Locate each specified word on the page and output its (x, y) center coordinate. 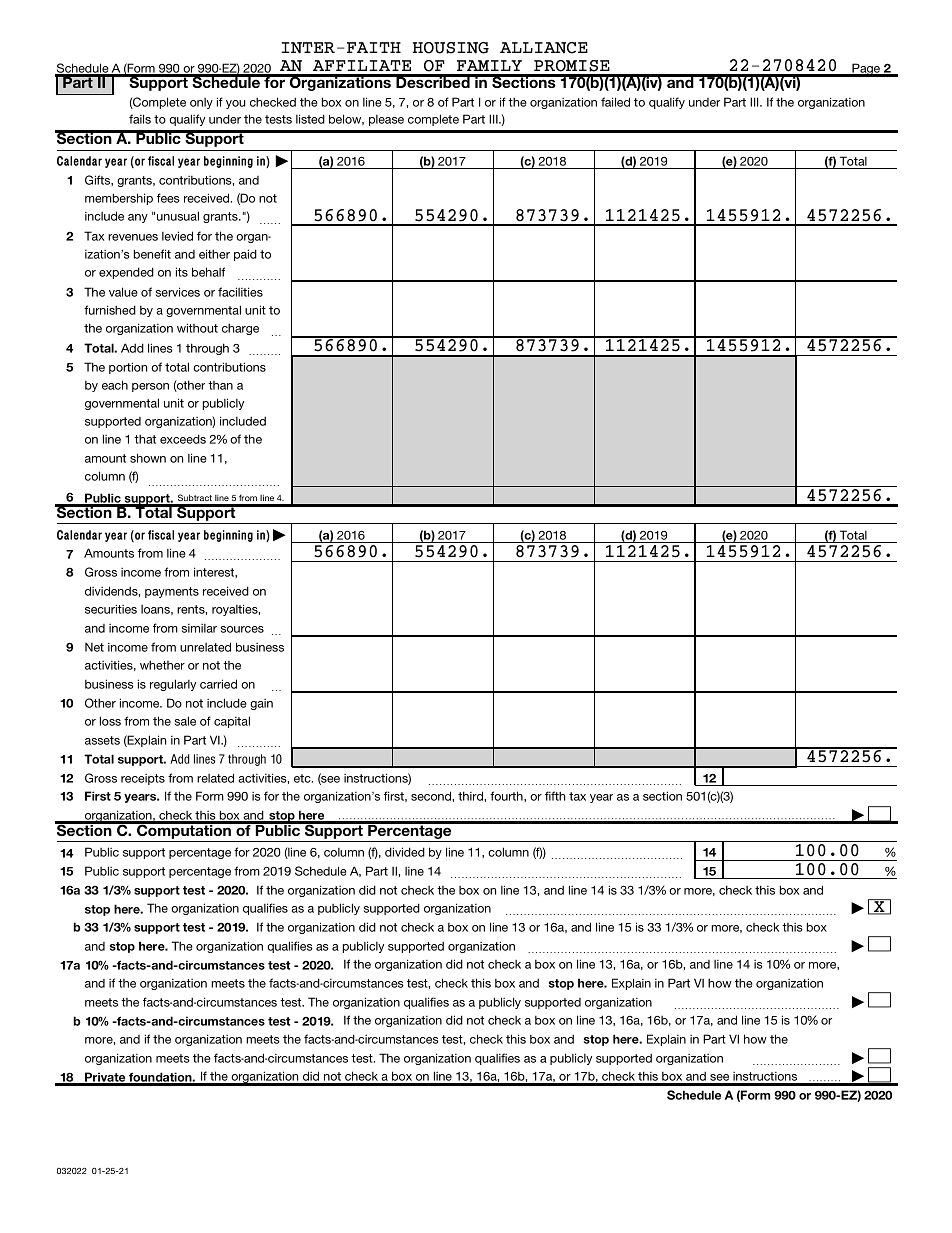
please (386, 120)
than (220, 385)
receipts (143, 779)
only (201, 103)
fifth (555, 796)
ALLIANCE (544, 48)
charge (240, 329)
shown (148, 458)
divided (405, 852)
